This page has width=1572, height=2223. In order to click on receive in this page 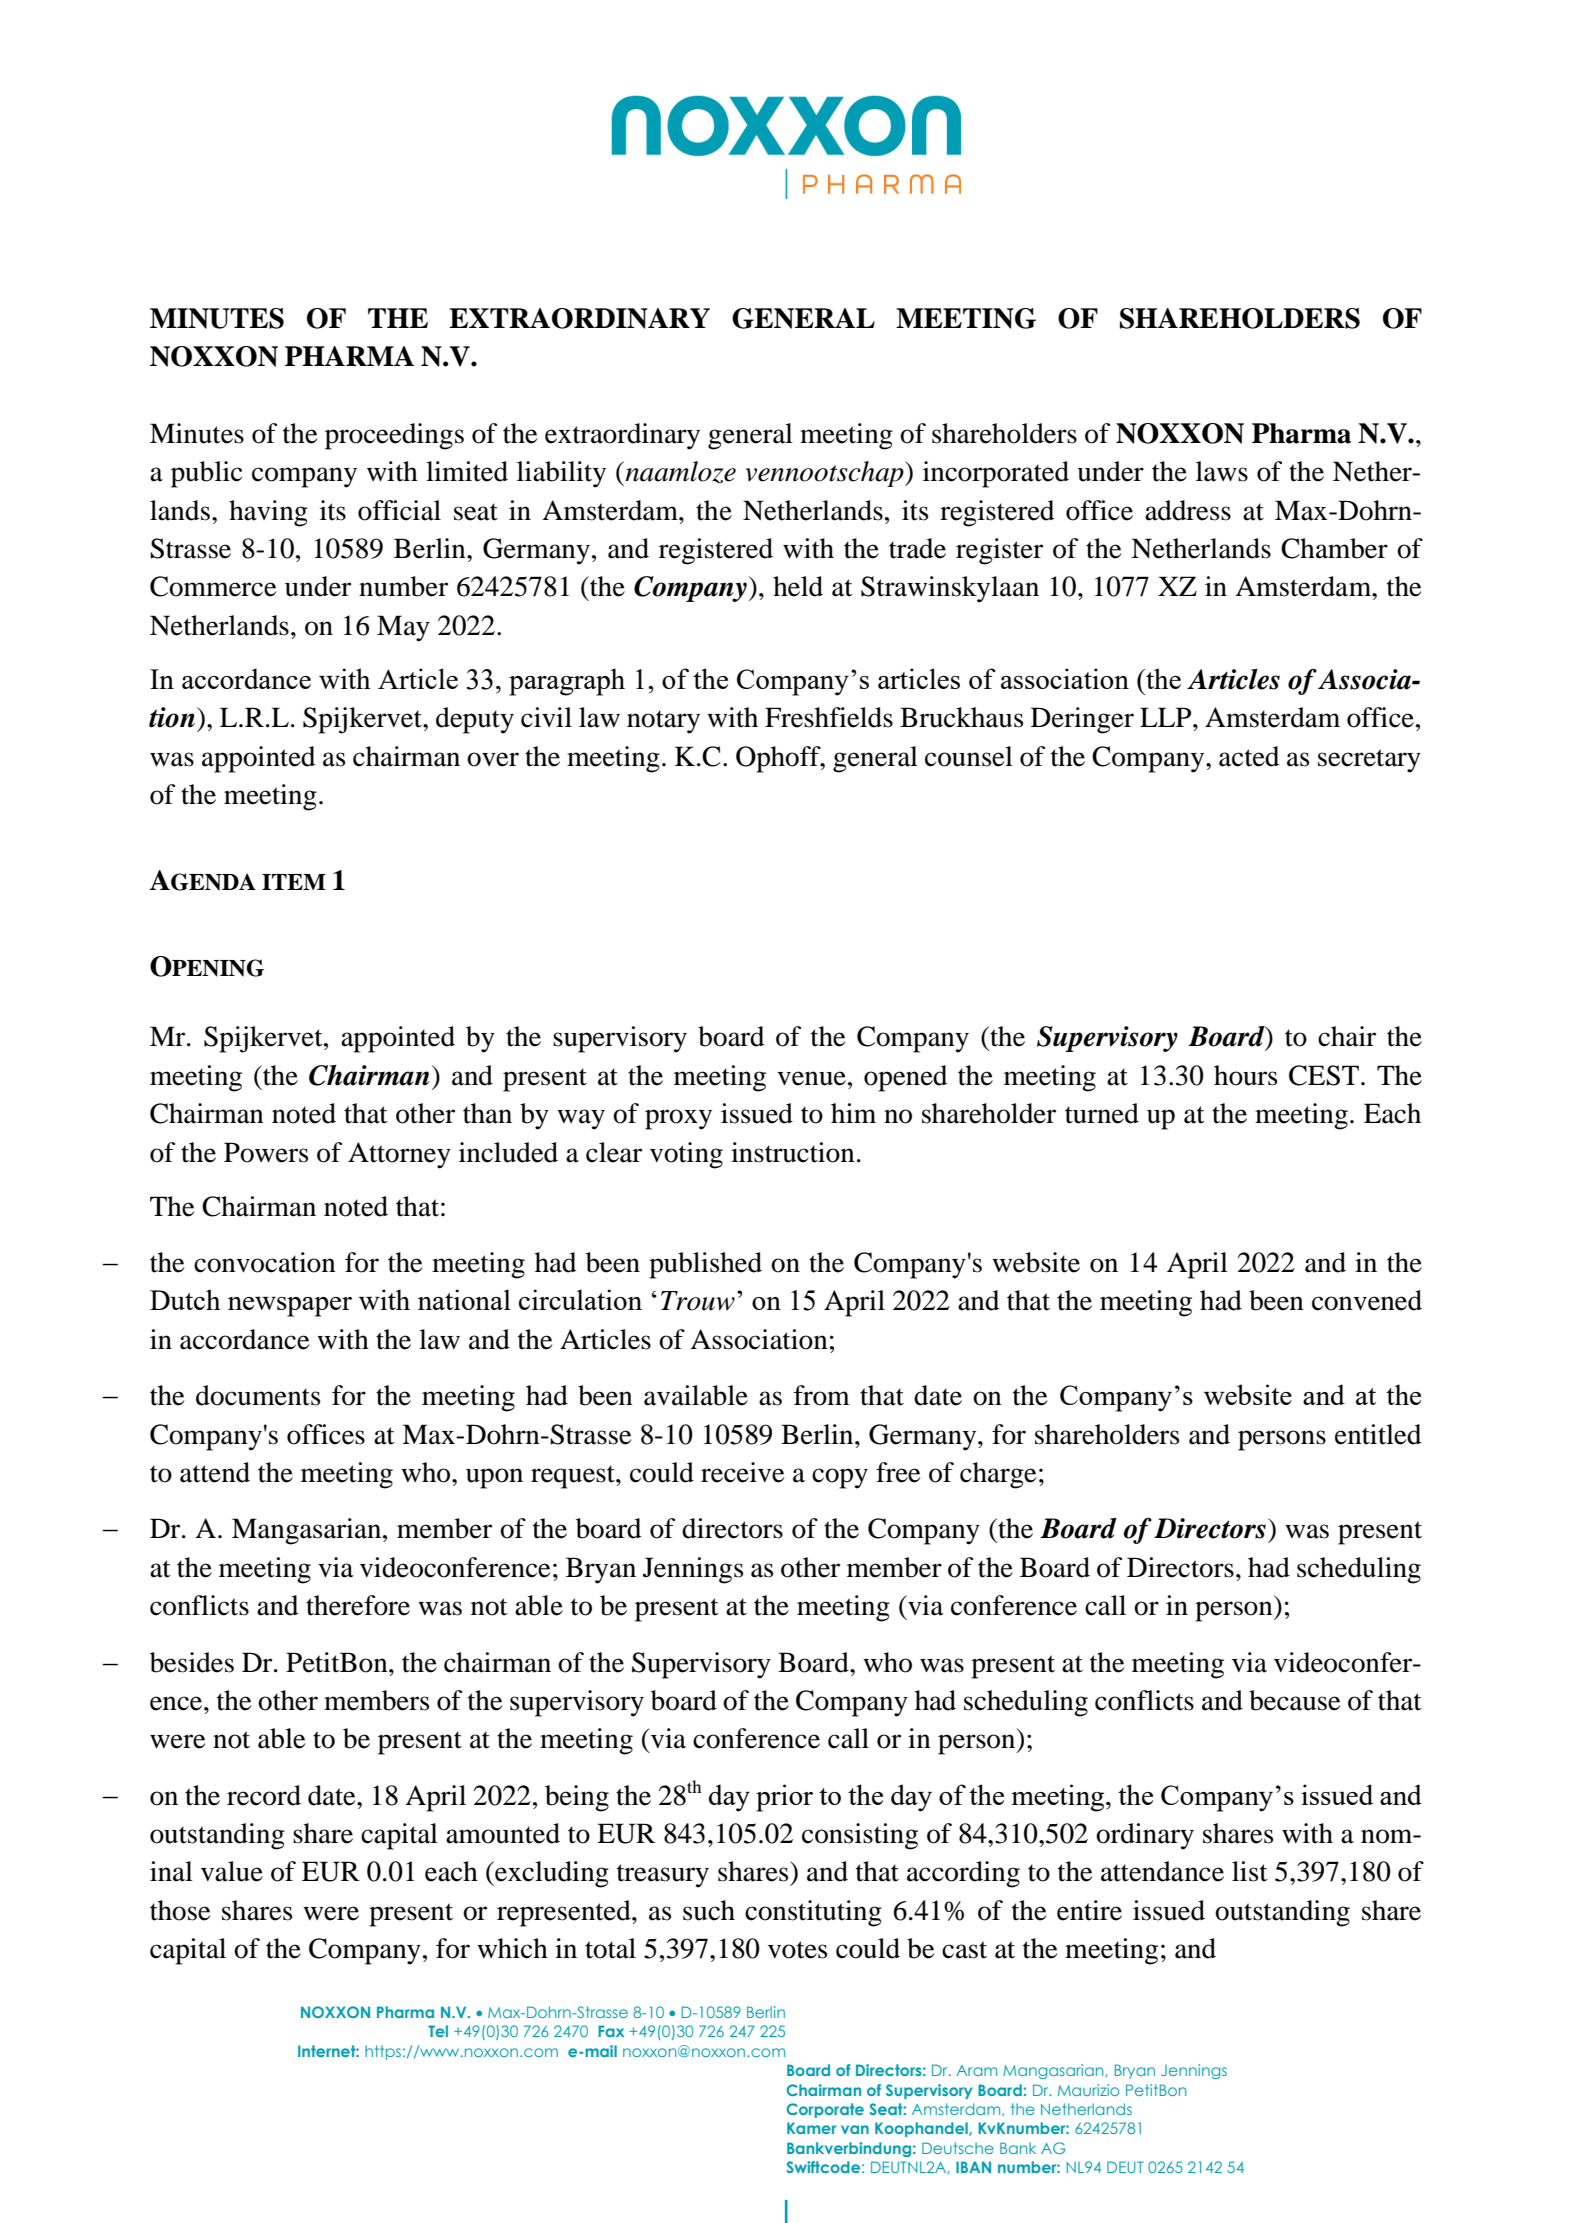, I will do `click(742, 1472)`.
